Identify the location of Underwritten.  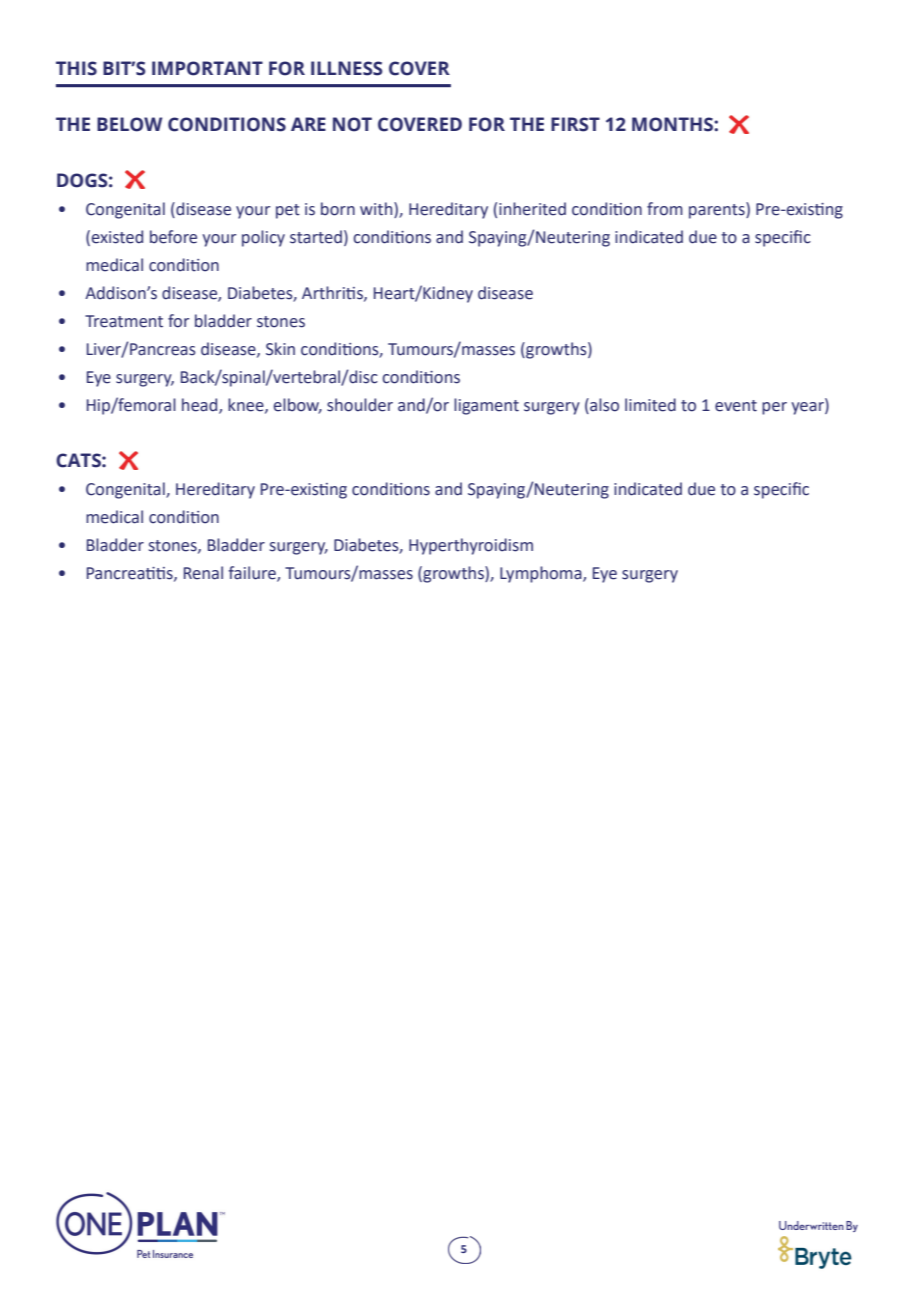
(811, 1225).
